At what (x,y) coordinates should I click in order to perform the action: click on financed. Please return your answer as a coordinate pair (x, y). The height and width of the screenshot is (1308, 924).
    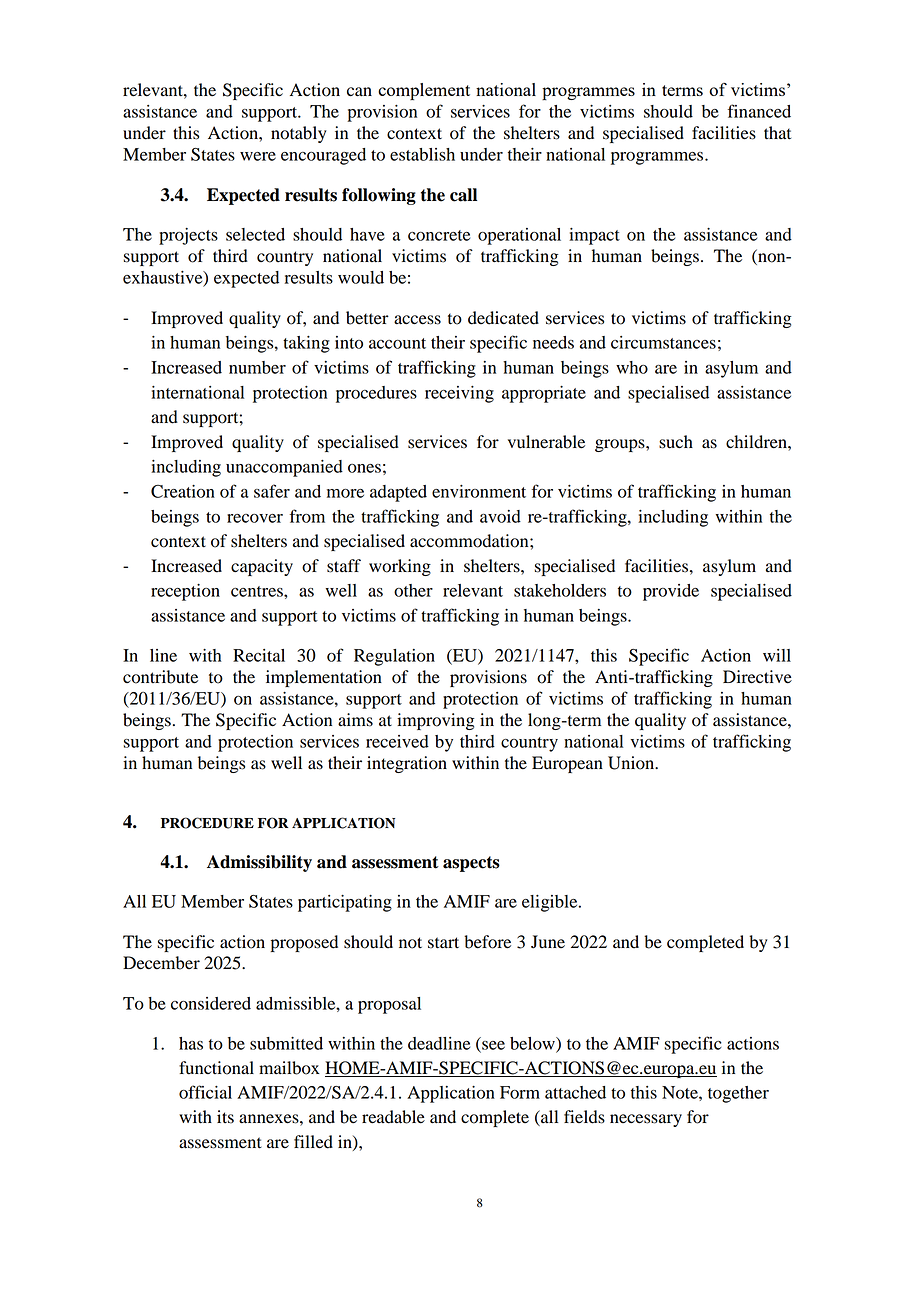
    Looking at the image, I should click on (759, 111).
